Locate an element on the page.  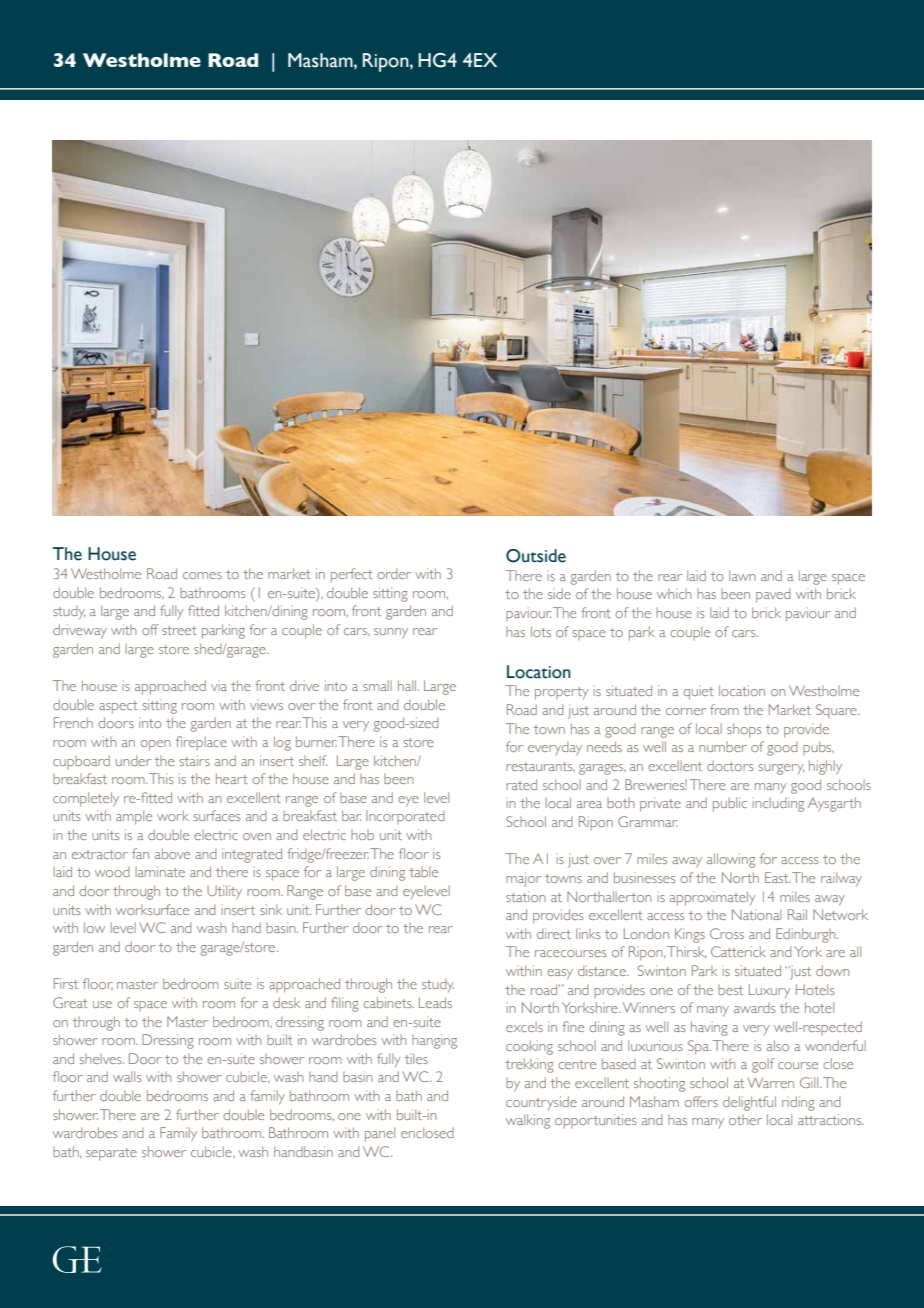
order is located at coordinates (394, 574).
